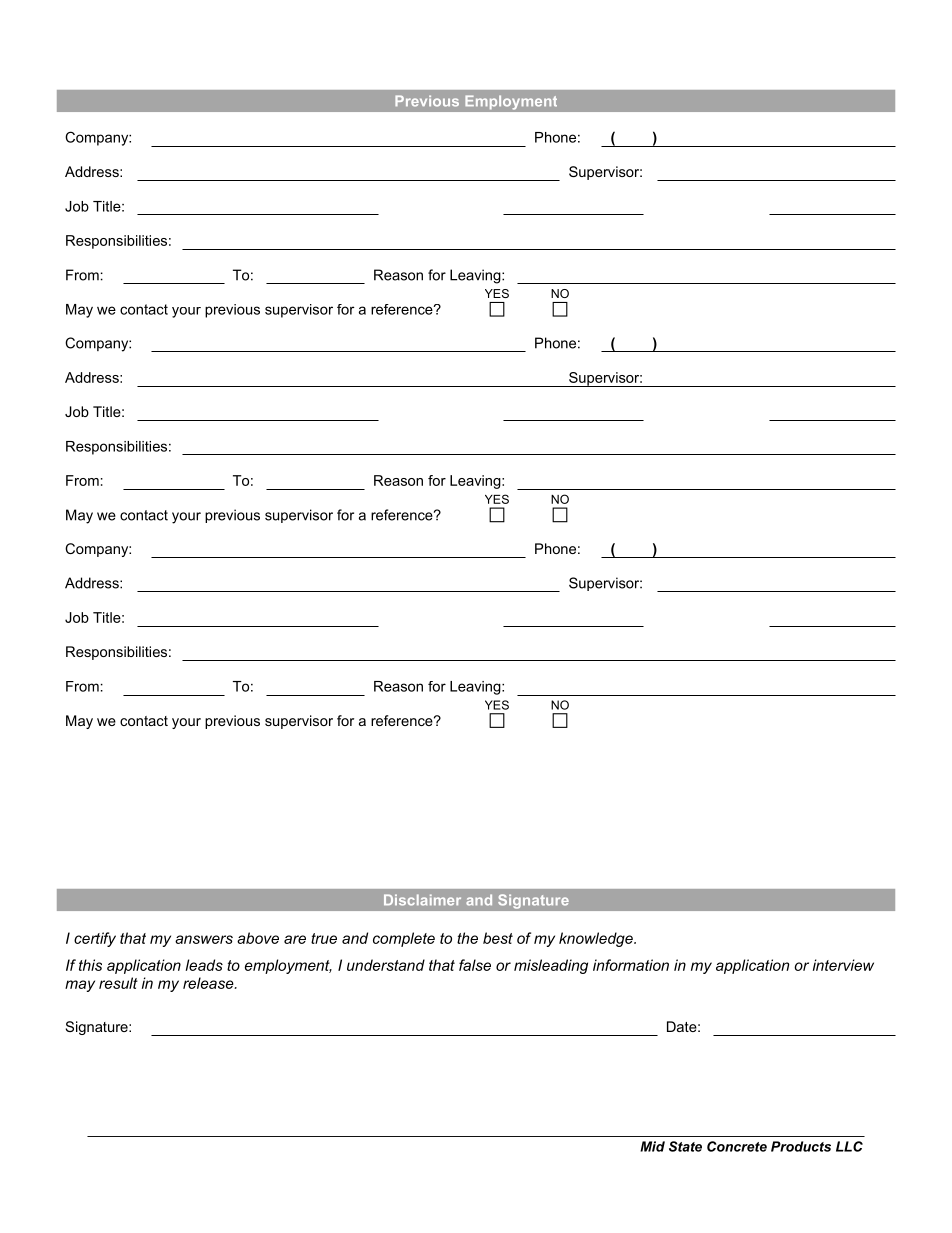 This screenshot has width=952, height=1233. I want to click on Disclaimer, so click(422, 900).
